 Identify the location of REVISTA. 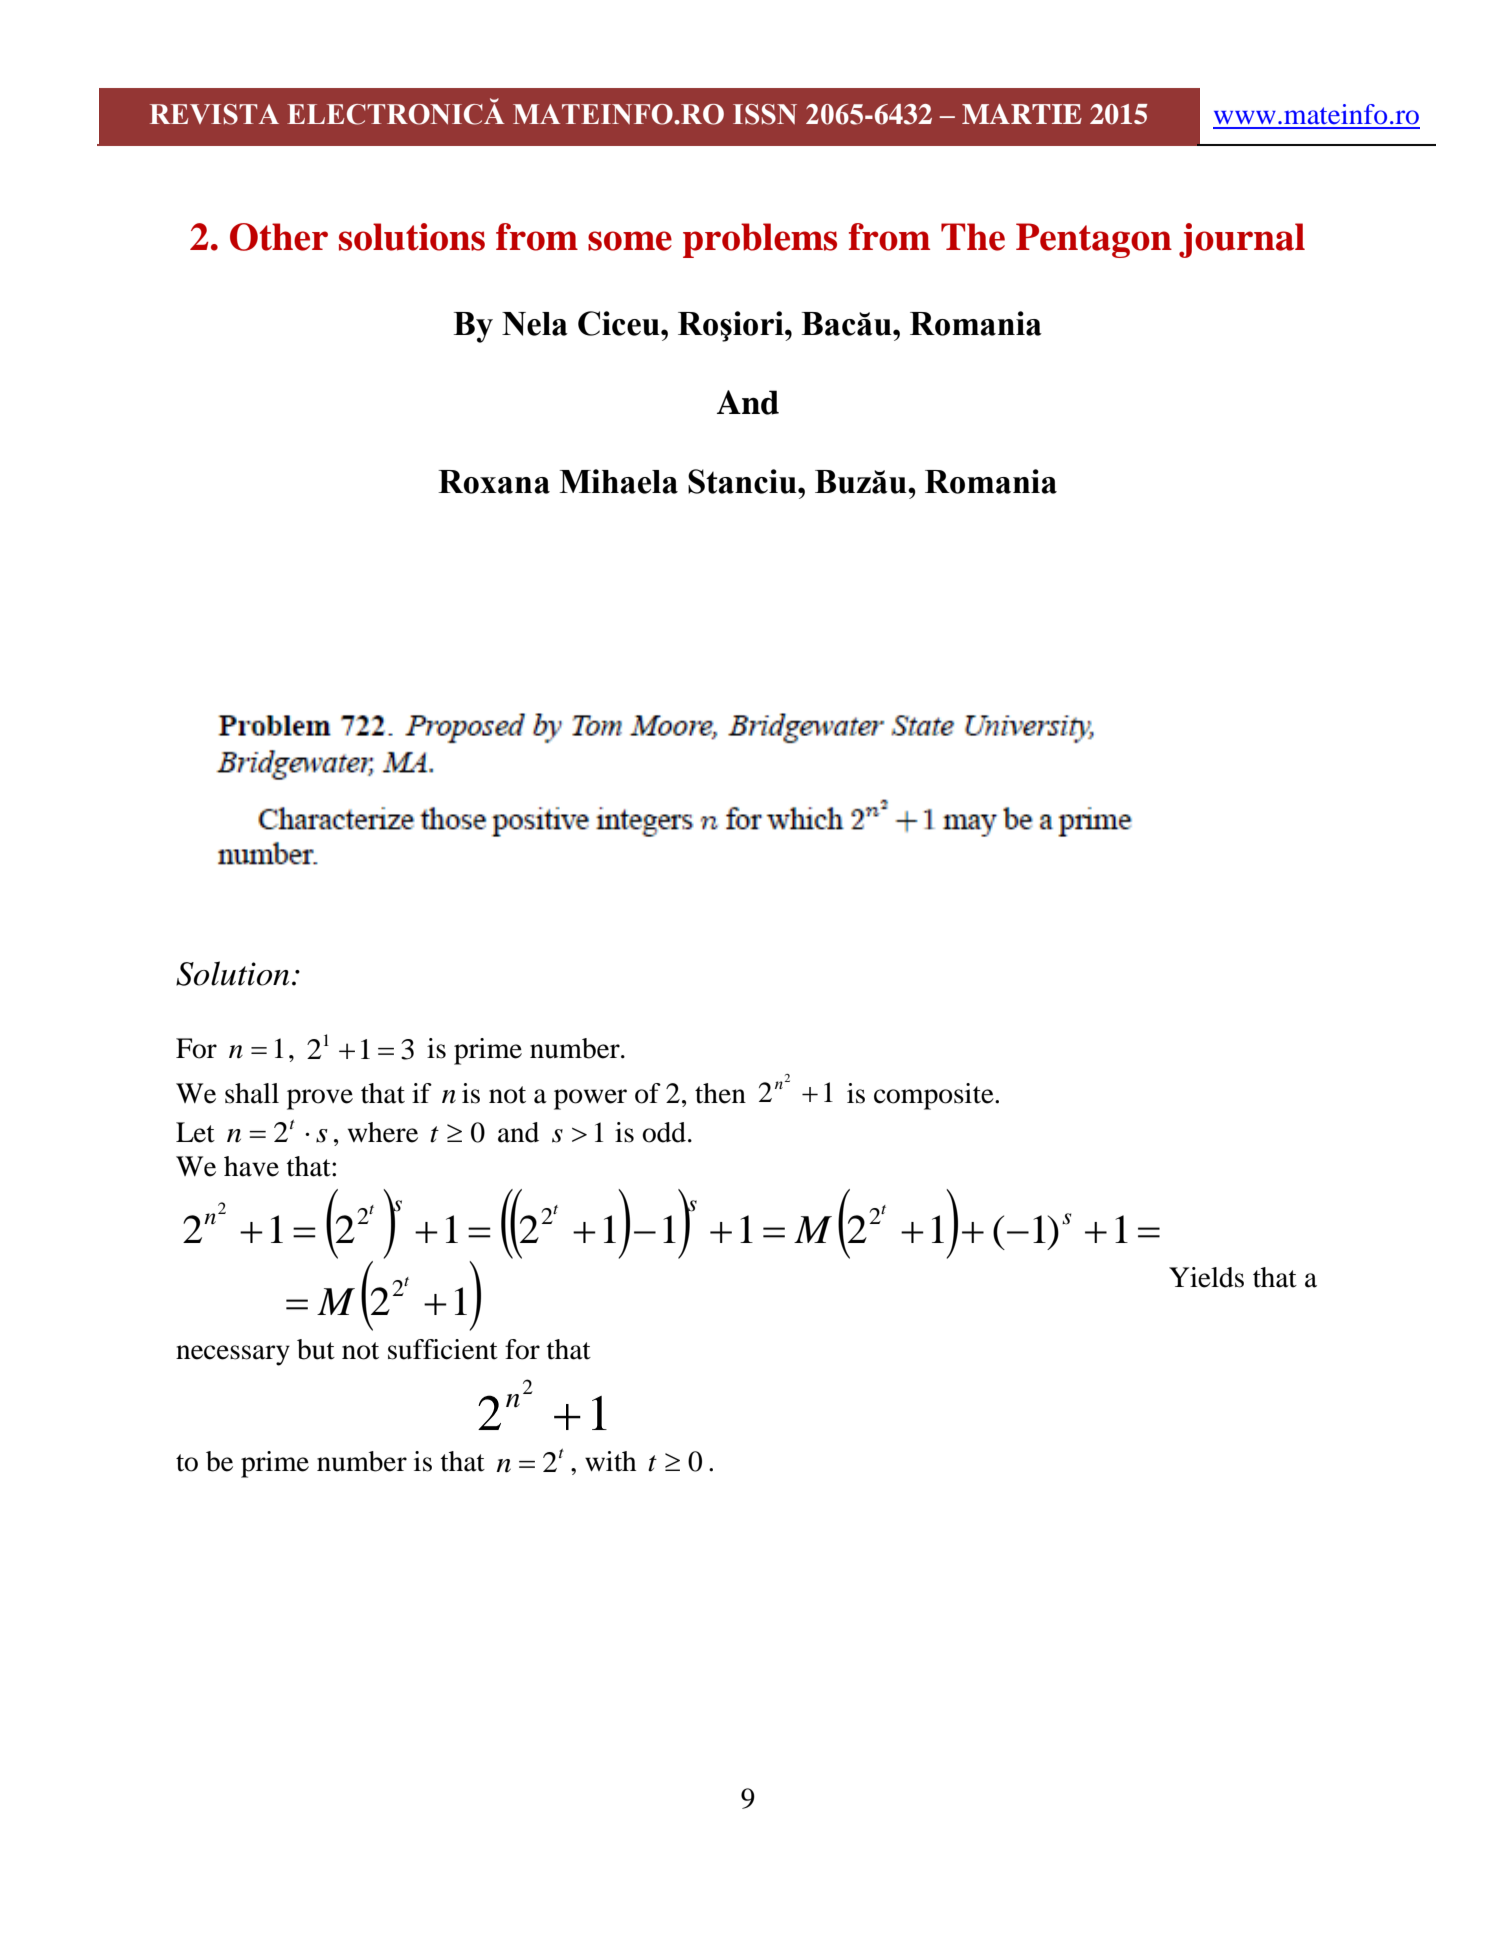
(214, 114).
